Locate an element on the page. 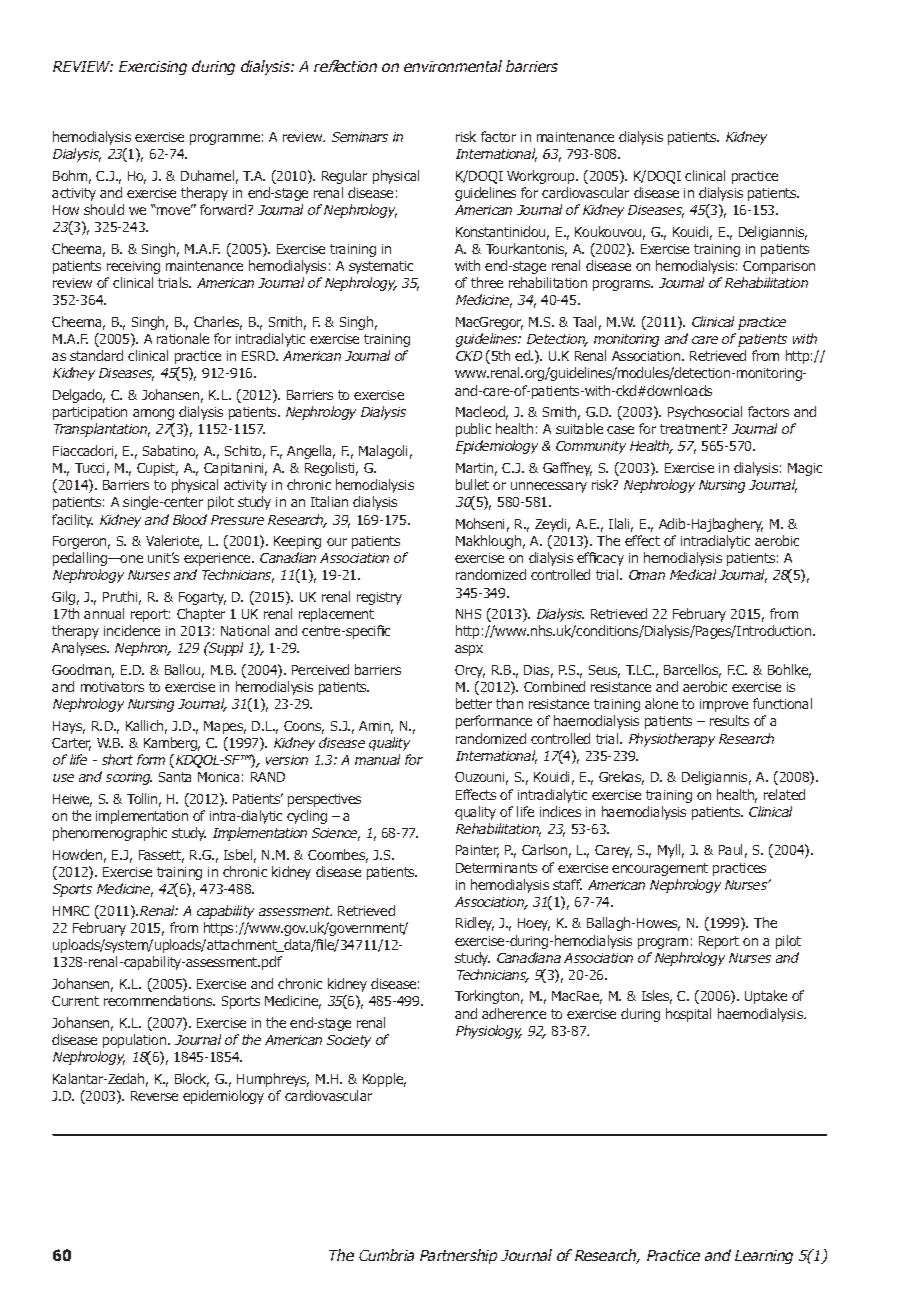 The image size is (924, 1308). environmental is located at coordinates (453, 66).
